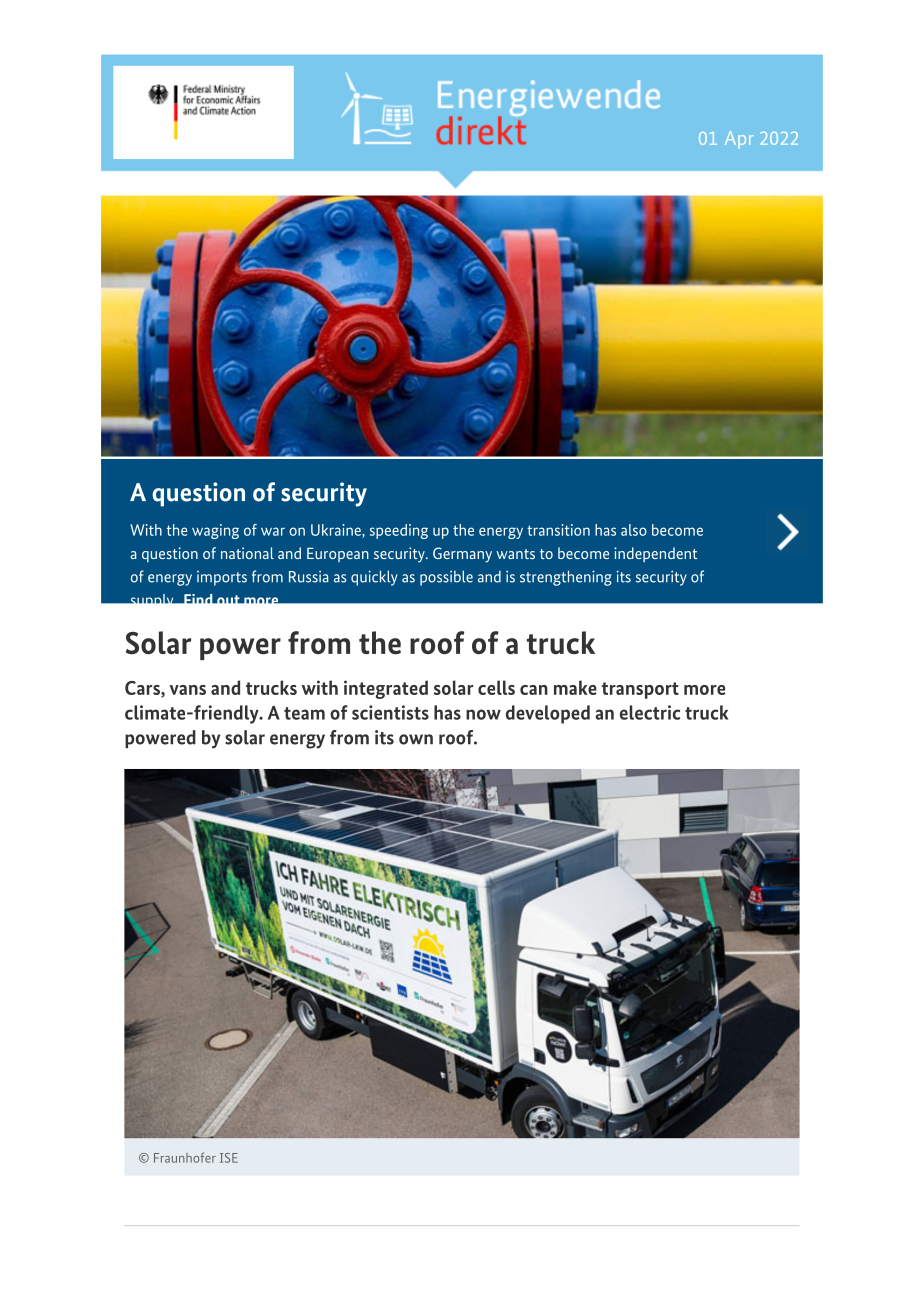 The width and height of the screenshot is (924, 1308). Describe the element at coordinates (309, 577) in the screenshot. I see `Russia` at that location.
